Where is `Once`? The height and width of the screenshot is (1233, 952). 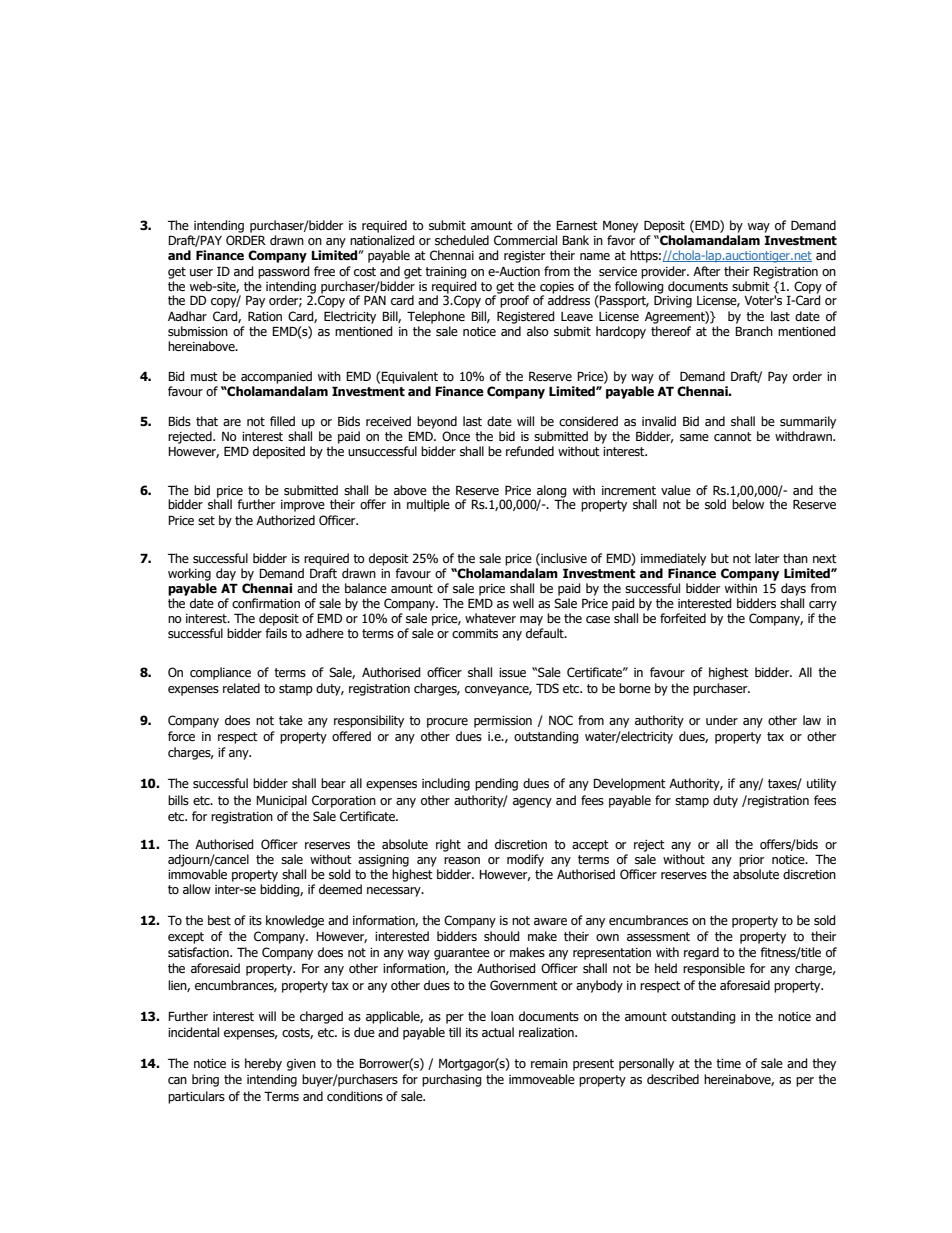
Once is located at coordinates (456, 436).
